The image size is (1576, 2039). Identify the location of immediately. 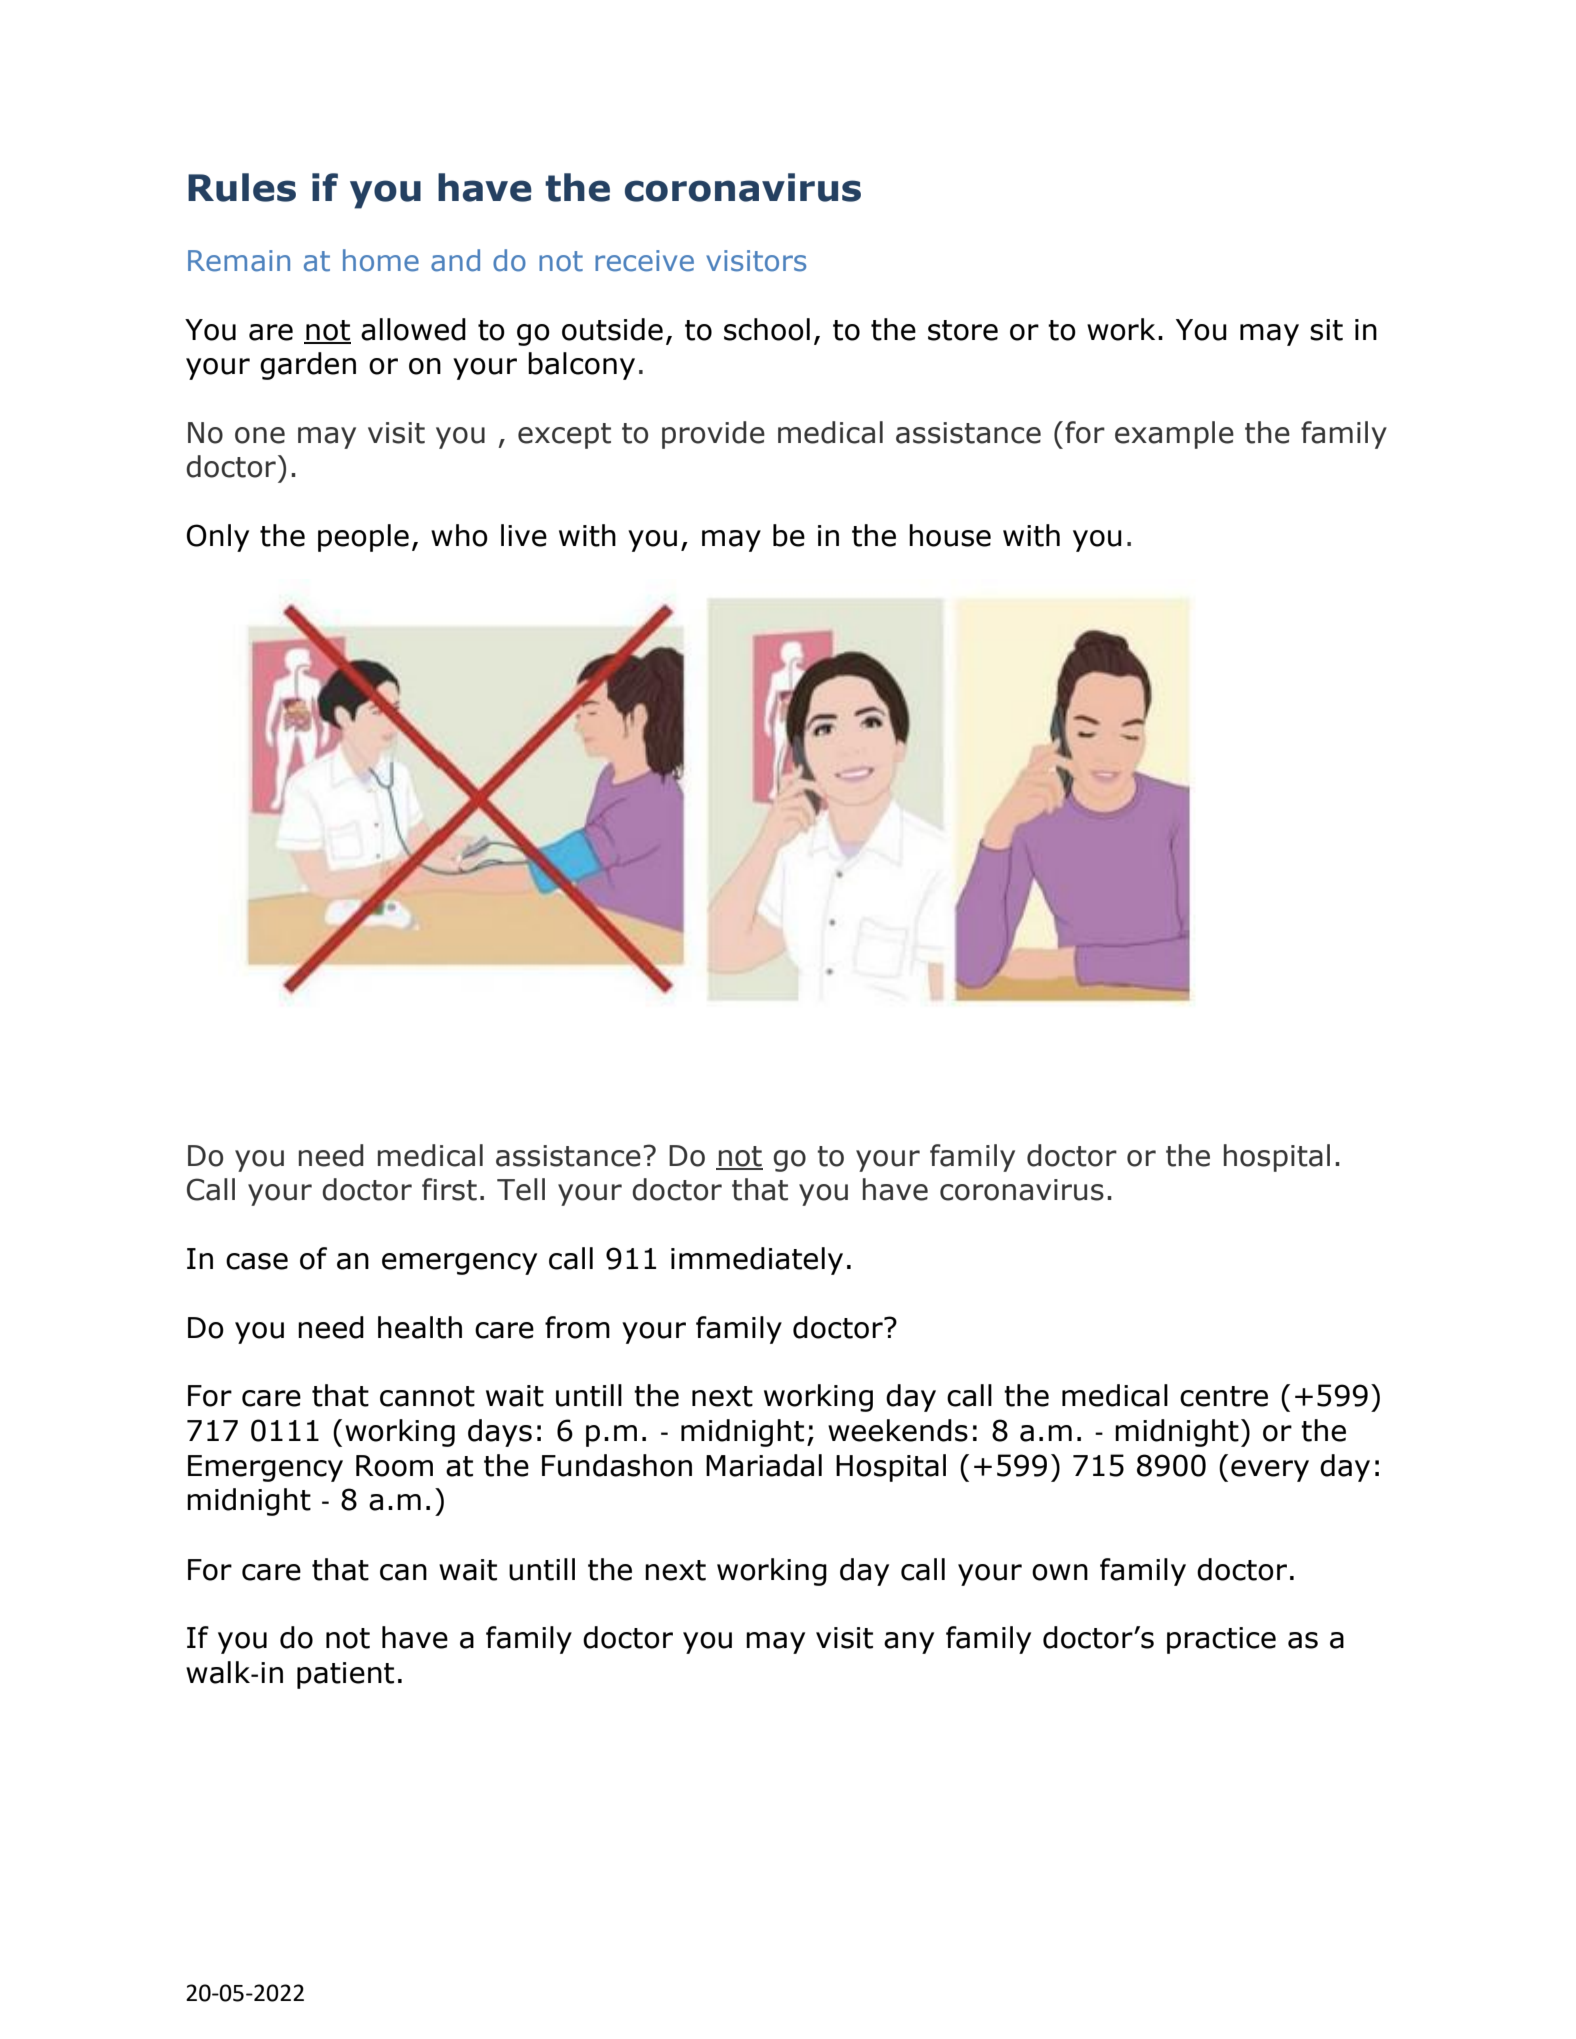
(757, 1261).
